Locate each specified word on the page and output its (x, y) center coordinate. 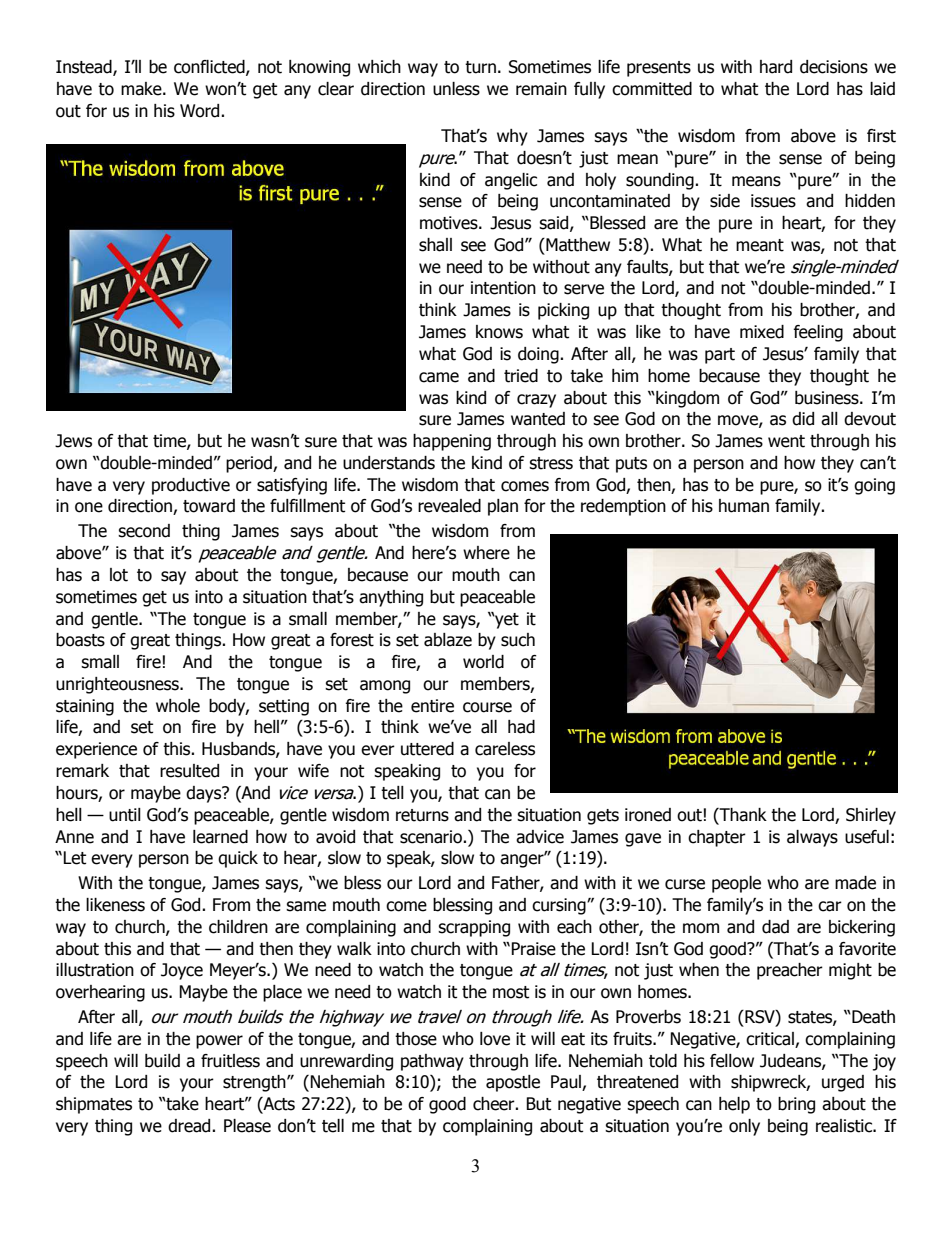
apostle (513, 1083)
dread (190, 1126)
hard (776, 67)
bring (796, 1105)
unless (456, 89)
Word (201, 111)
